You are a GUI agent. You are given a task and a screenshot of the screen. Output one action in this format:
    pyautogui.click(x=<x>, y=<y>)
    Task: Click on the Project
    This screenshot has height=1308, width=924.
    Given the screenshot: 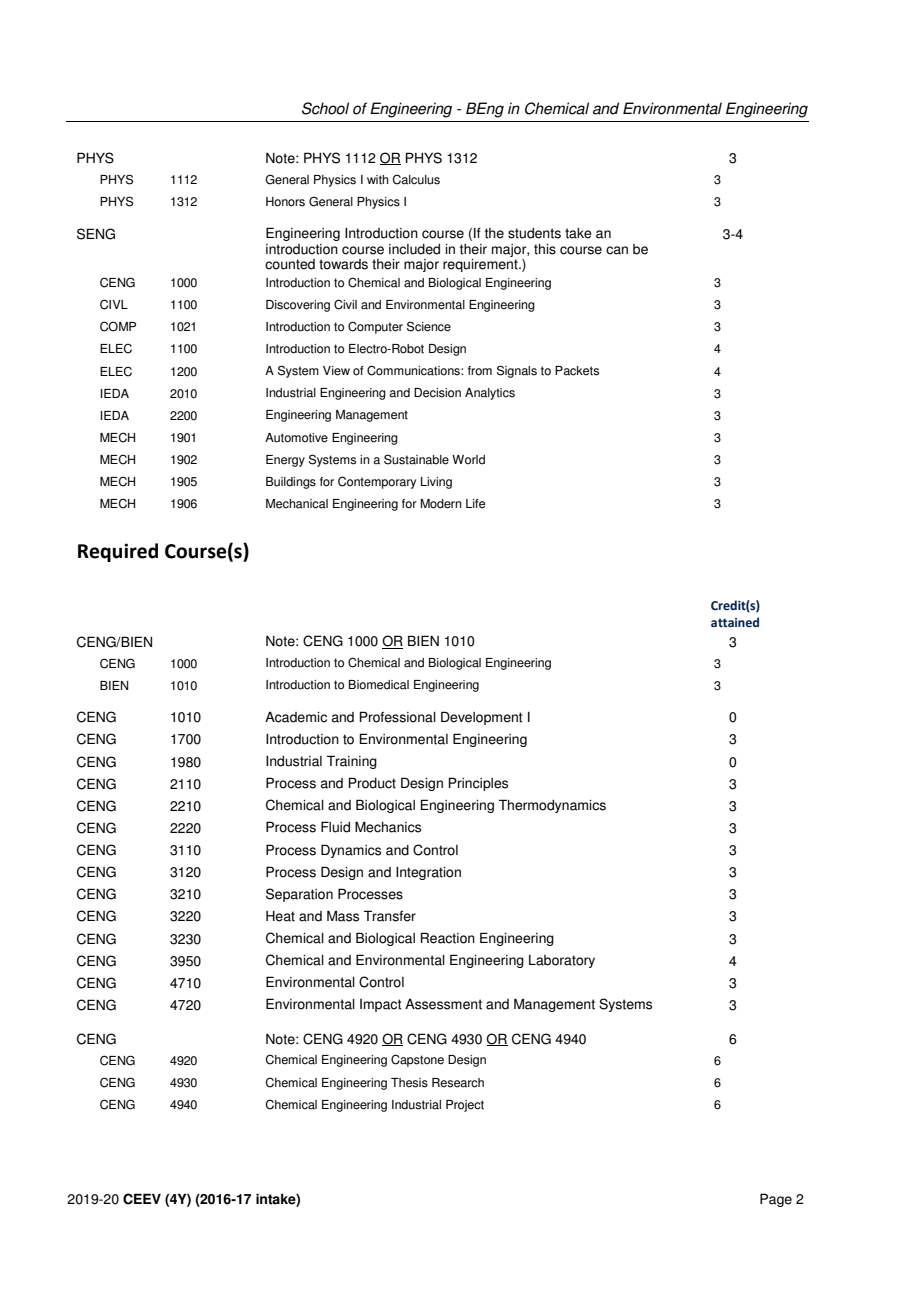 What is the action you would take?
    pyautogui.click(x=465, y=1106)
